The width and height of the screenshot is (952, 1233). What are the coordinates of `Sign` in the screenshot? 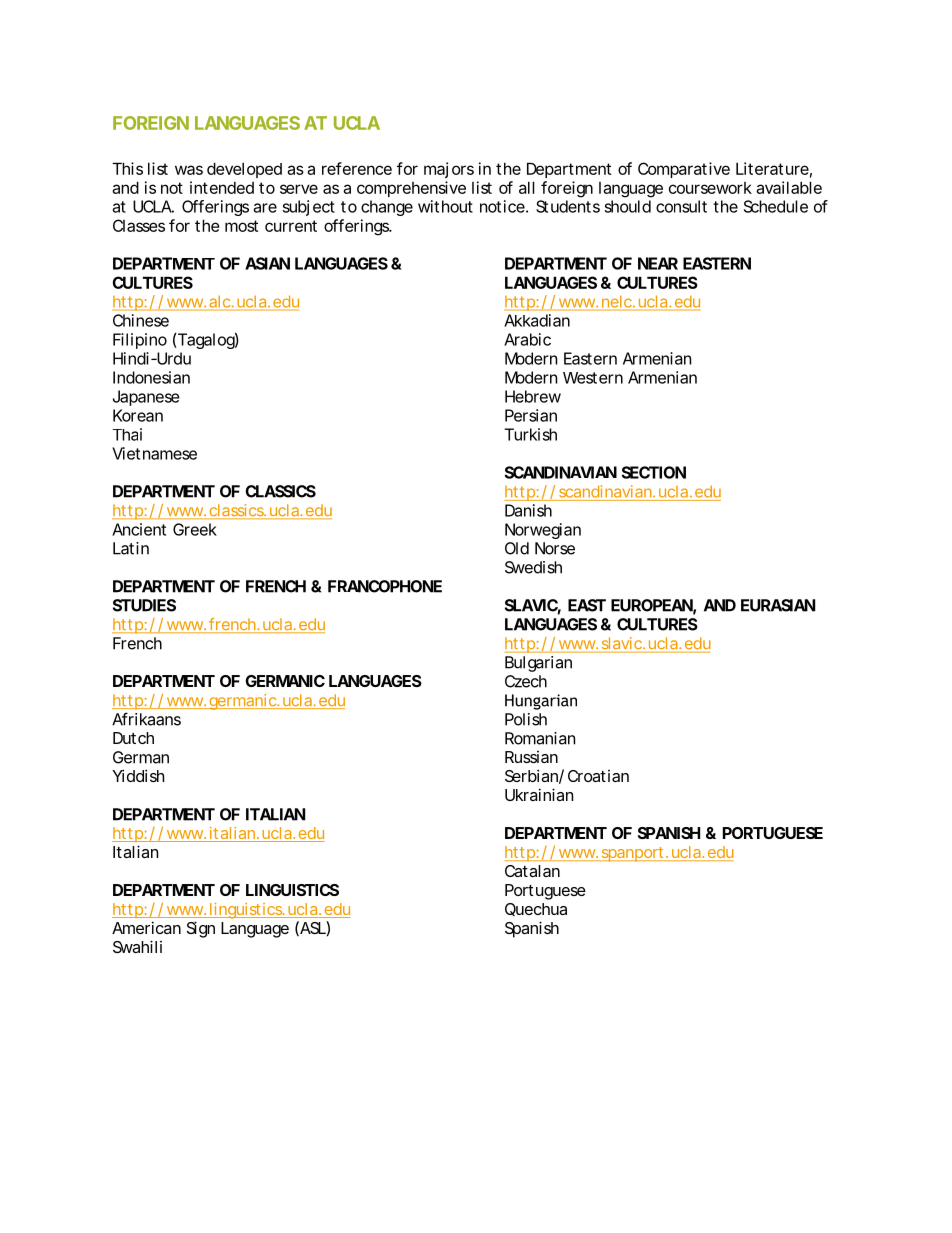 It's located at (201, 929).
